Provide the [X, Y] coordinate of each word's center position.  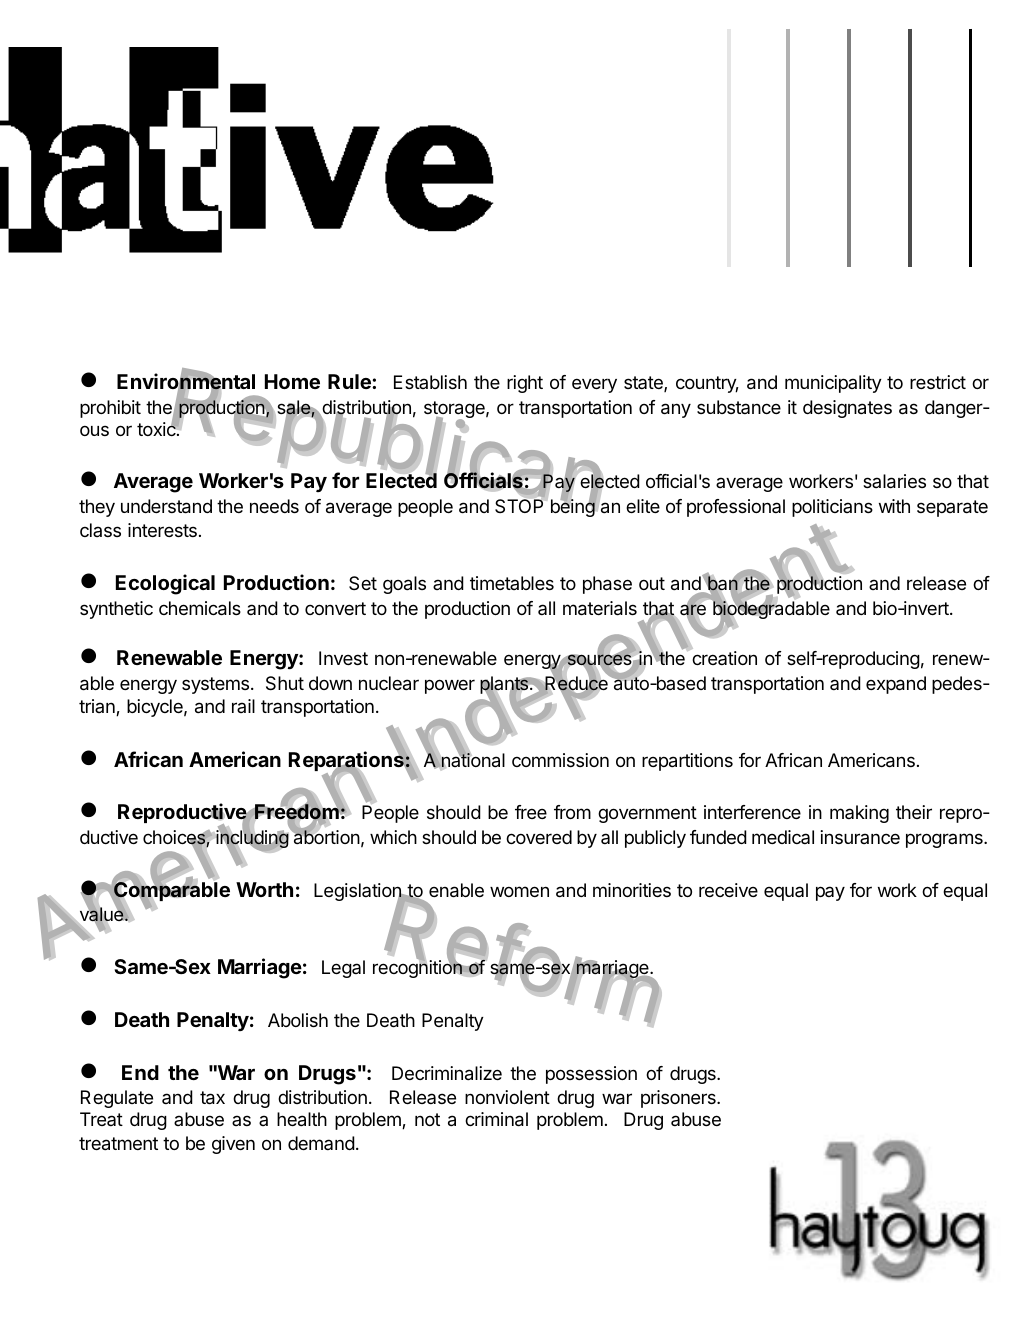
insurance [860, 837]
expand [896, 685]
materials [600, 608]
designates [847, 409]
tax [212, 1098]
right [525, 384]
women [519, 891]
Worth [264, 889]
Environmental [186, 382]
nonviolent [507, 1097]
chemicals [200, 608]
